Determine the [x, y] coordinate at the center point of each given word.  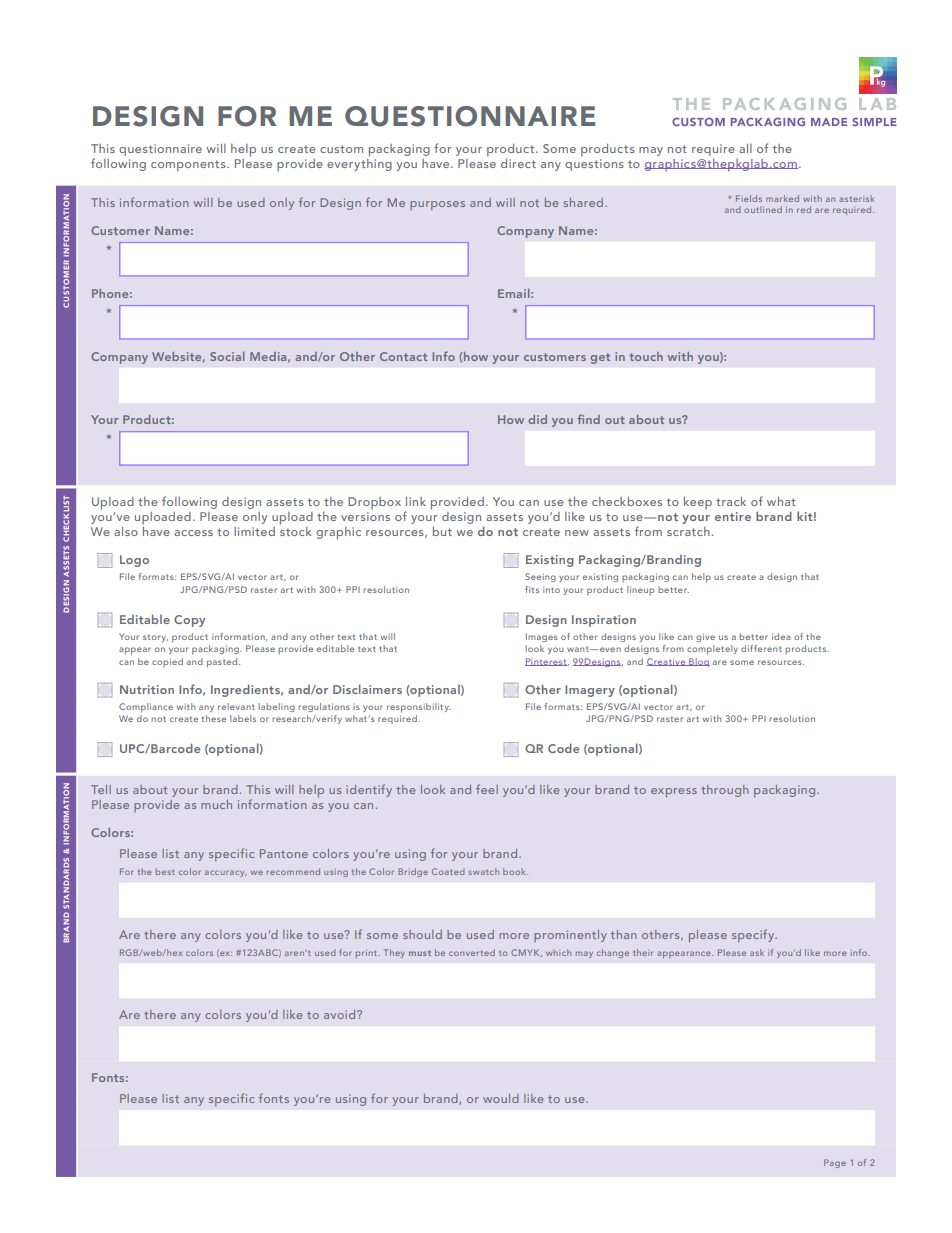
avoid [341, 1014]
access [193, 533]
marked [782, 198]
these [214, 718]
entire [733, 516]
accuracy [226, 873]
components [189, 166]
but [442, 531]
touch [646, 356]
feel [487, 789]
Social [227, 356]
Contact [403, 356]
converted [472, 952]
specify [754, 936]
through [725, 791]
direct [518, 163]
